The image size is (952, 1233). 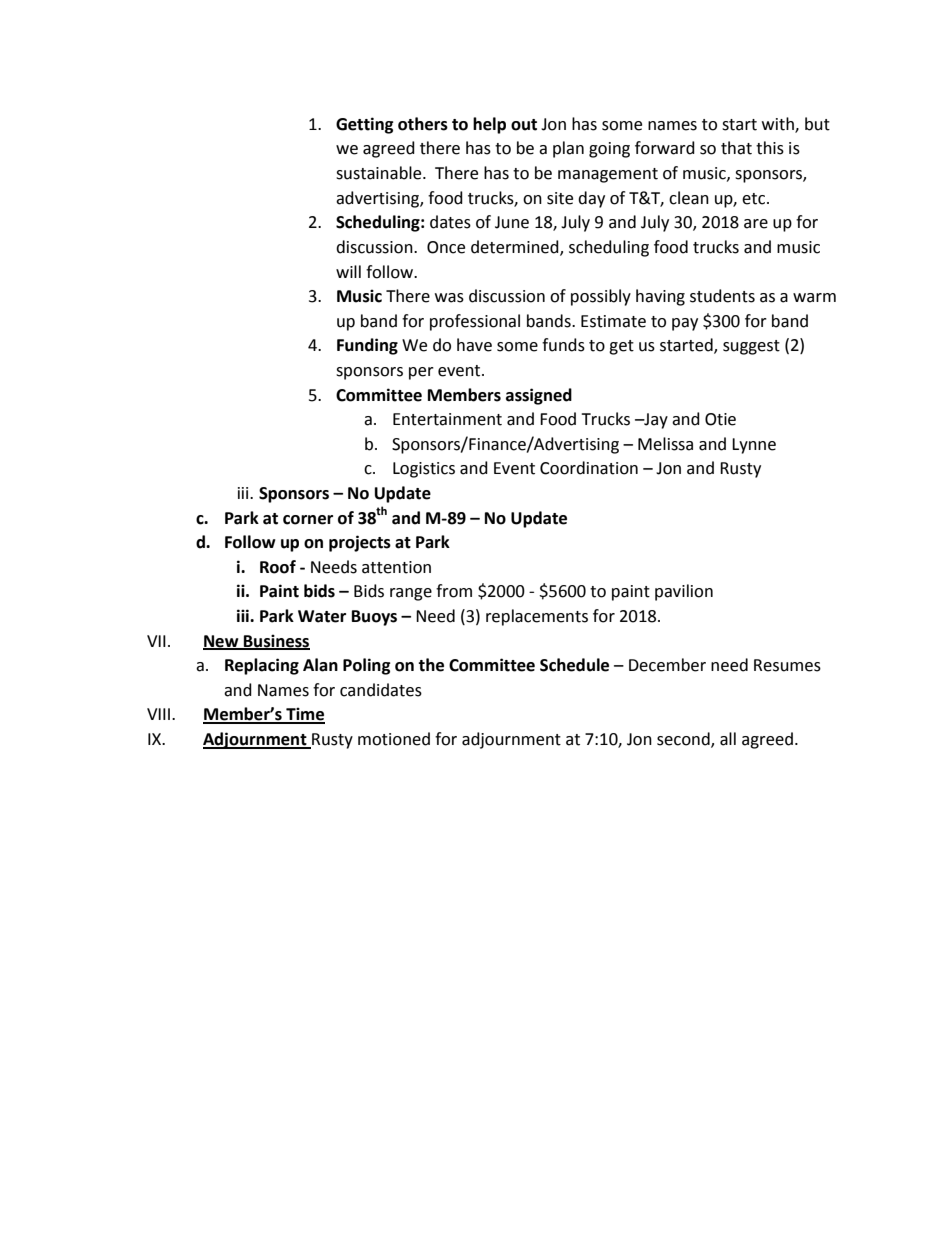 What do you see at coordinates (489, 125) in the document?
I see `help` at bounding box center [489, 125].
